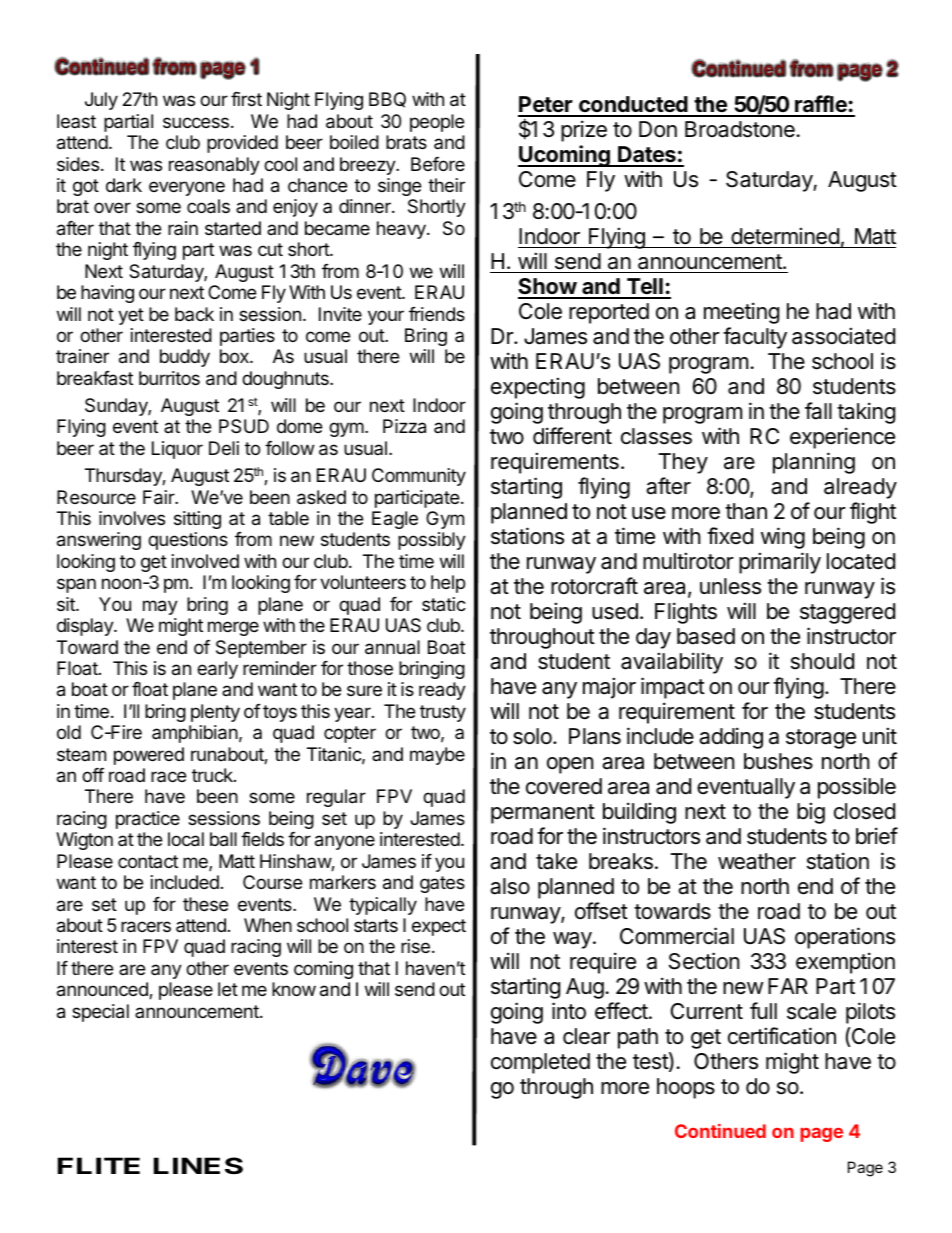  I want to click on Don, so click(658, 129).
